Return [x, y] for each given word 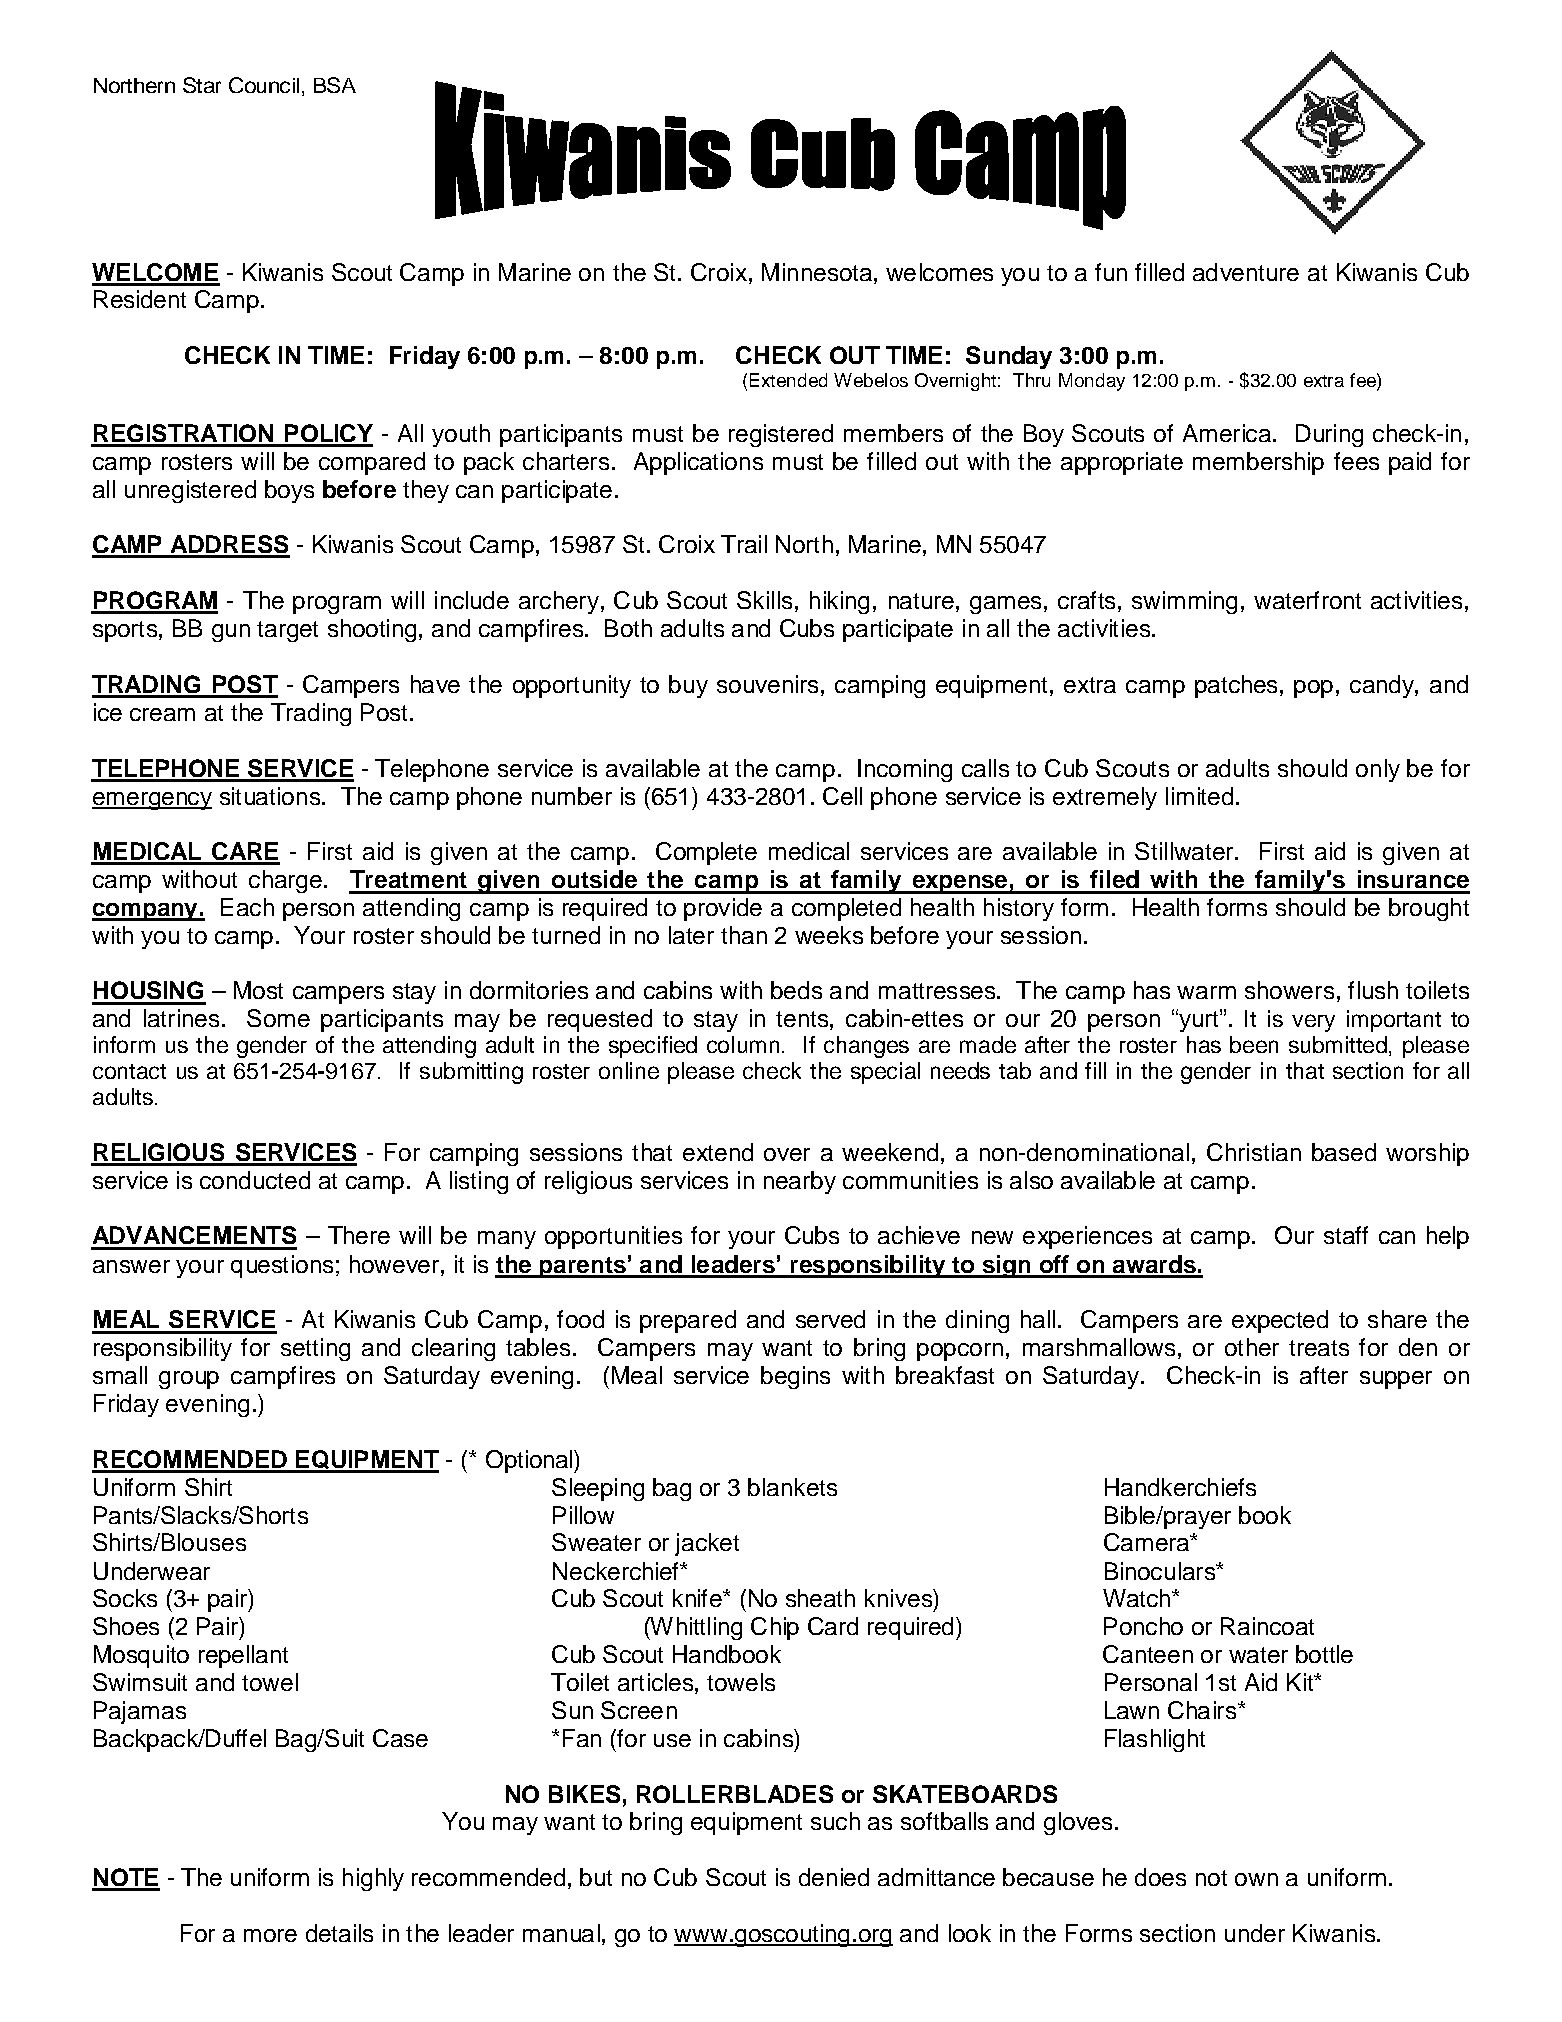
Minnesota [817, 272]
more [270, 1935]
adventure [1246, 272]
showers [1289, 990]
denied [834, 1877]
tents [802, 1019]
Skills [764, 600]
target [287, 631]
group [189, 1380]
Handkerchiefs [1180, 1487]
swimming [1184, 602]
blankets [792, 1487]
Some [278, 1018]
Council [264, 85]
